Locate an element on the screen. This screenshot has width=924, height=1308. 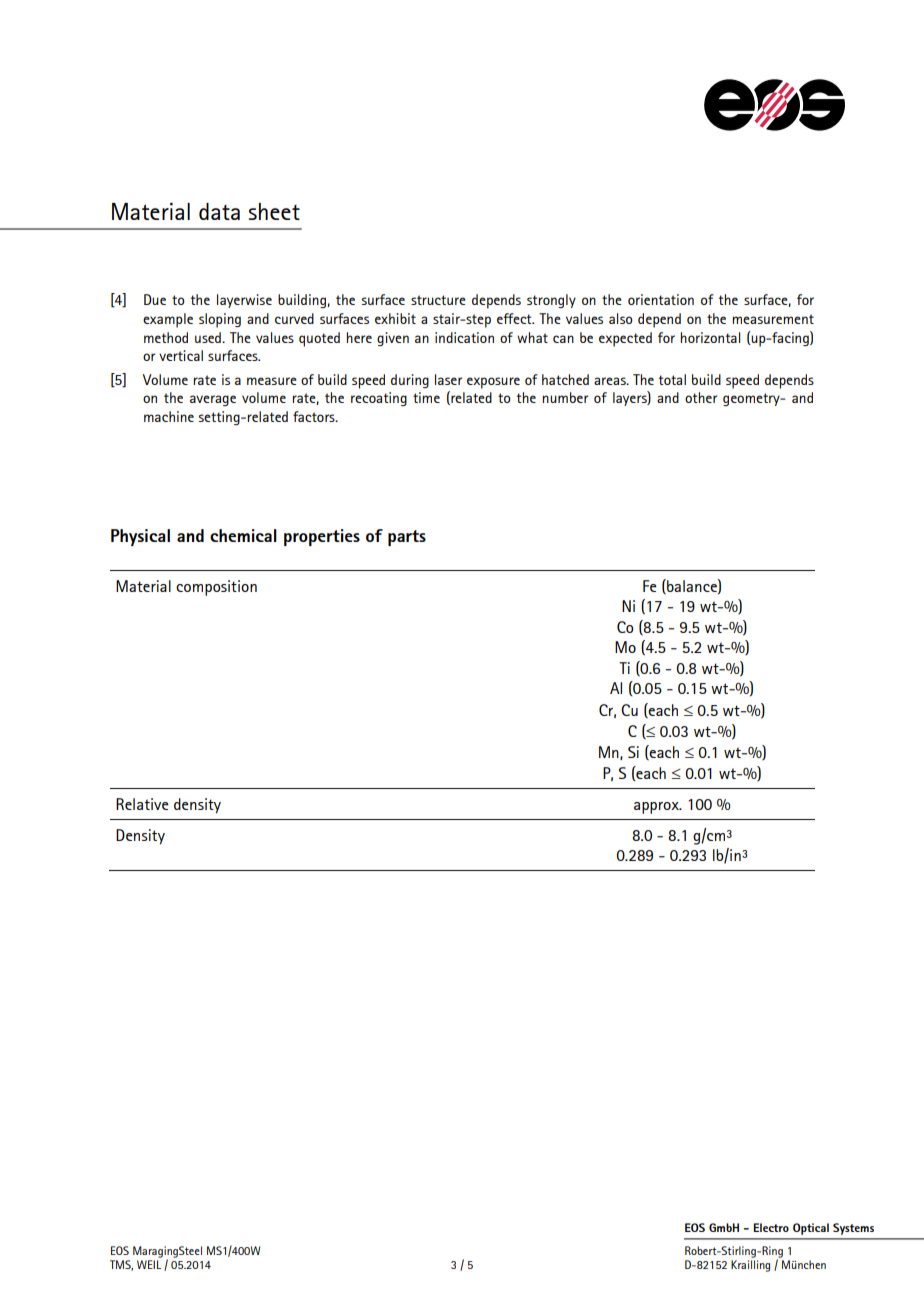
strongly is located at coordinates (551, 301).
